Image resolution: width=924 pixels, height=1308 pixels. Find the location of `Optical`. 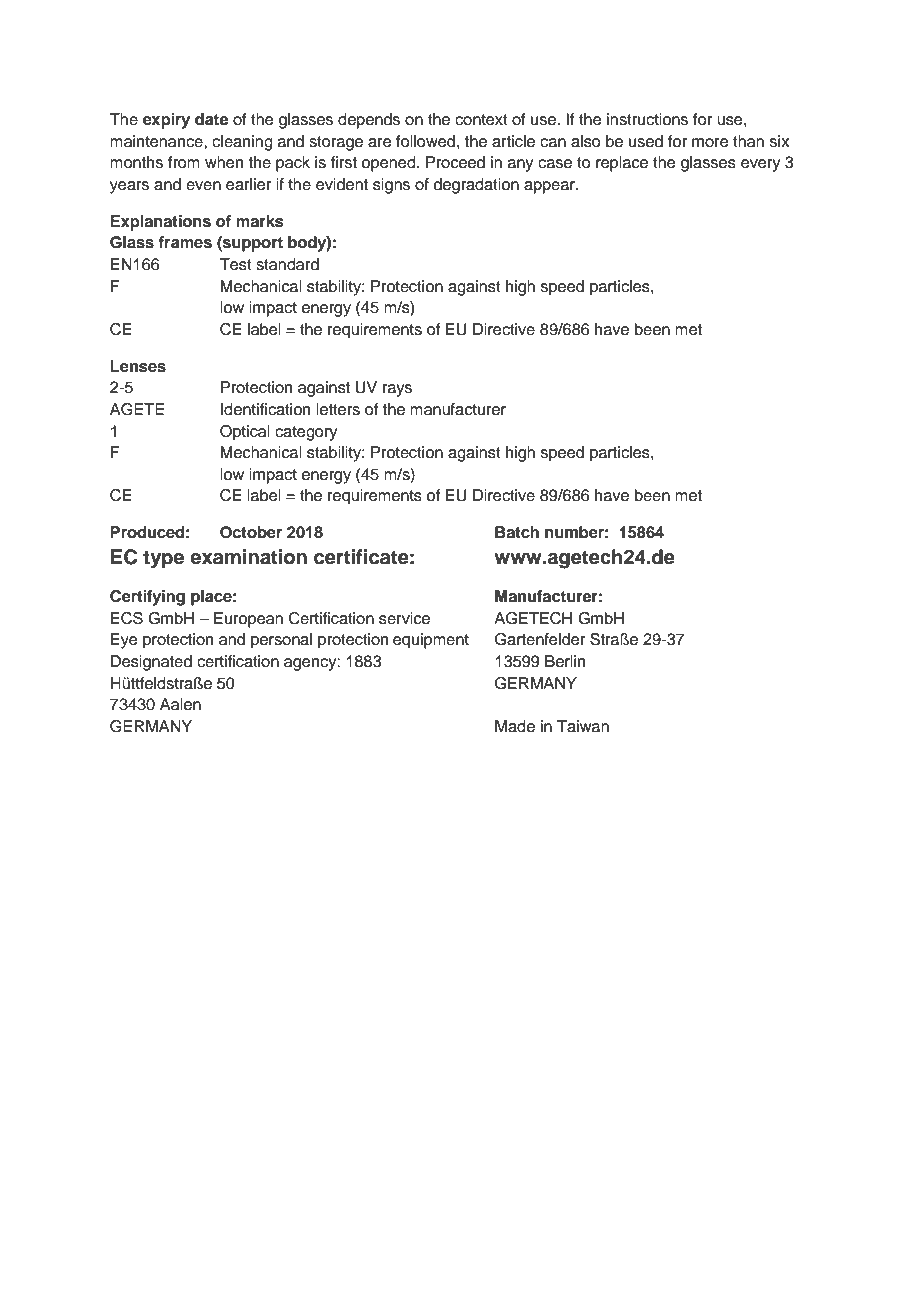

Optical is located at coordinates (245, 433).
